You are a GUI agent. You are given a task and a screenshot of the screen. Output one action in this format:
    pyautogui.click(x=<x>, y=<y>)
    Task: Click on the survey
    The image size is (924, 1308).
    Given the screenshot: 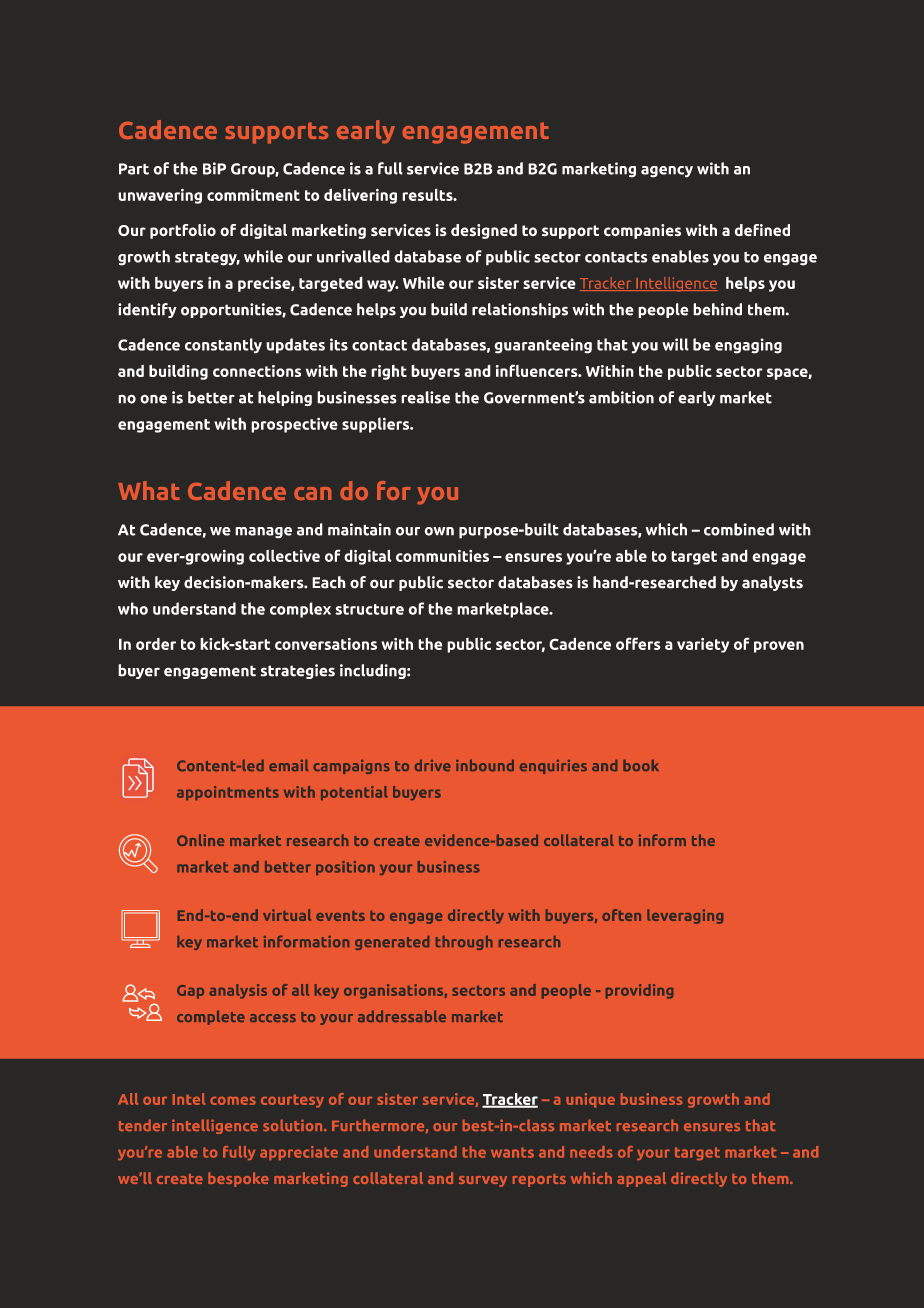 What is the action you would take?
    pyautogui.click(x=483, y=1181)
